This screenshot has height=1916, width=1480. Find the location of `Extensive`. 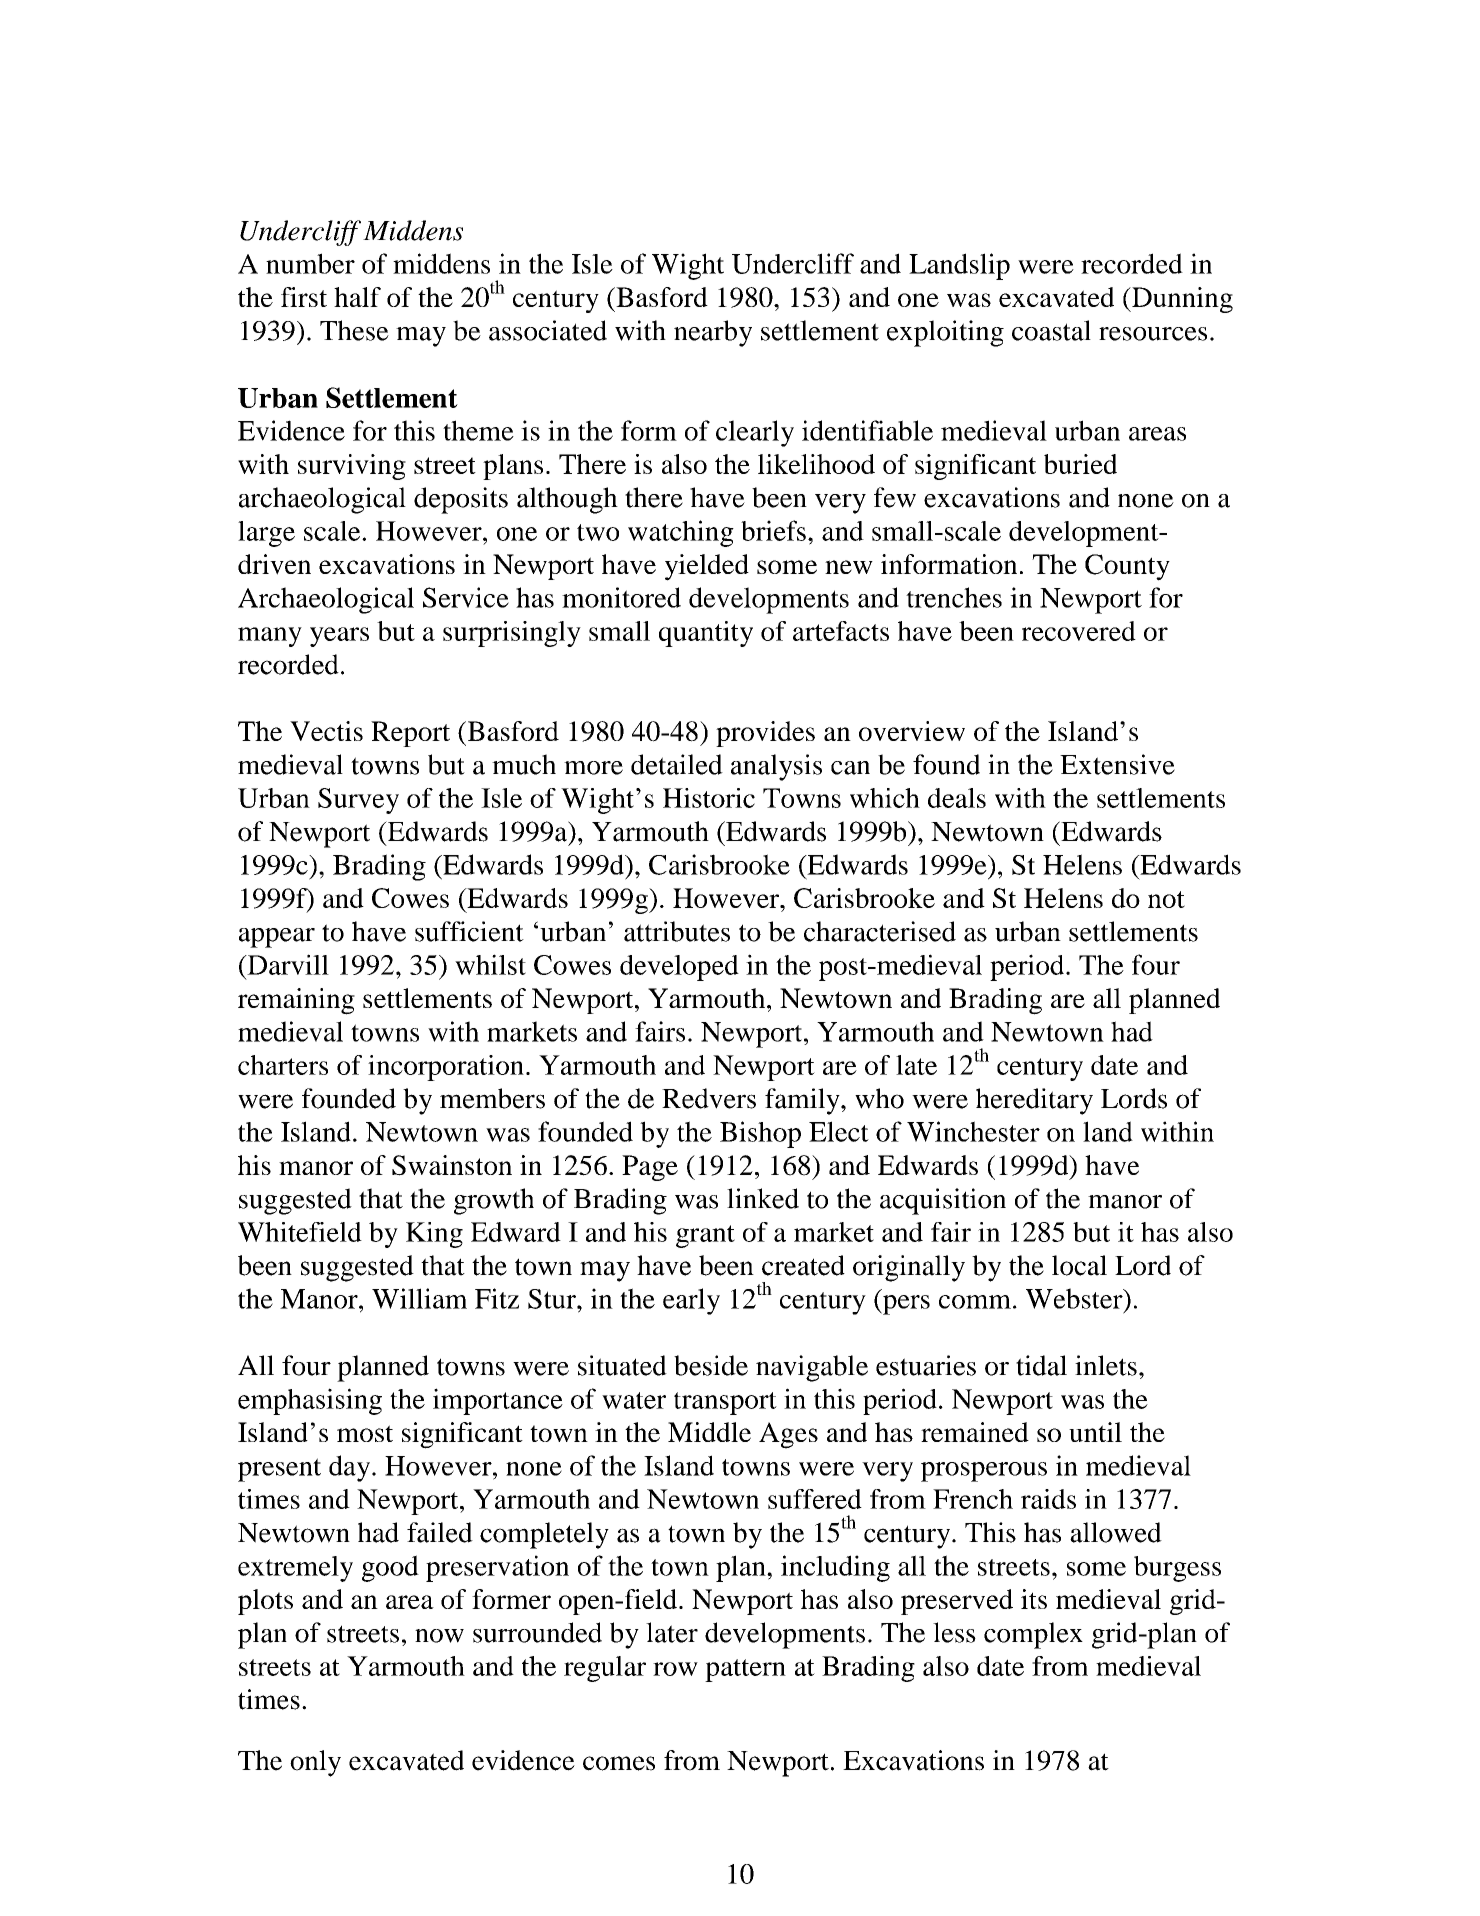

Extensive is located at coordinates (1117, 764).
